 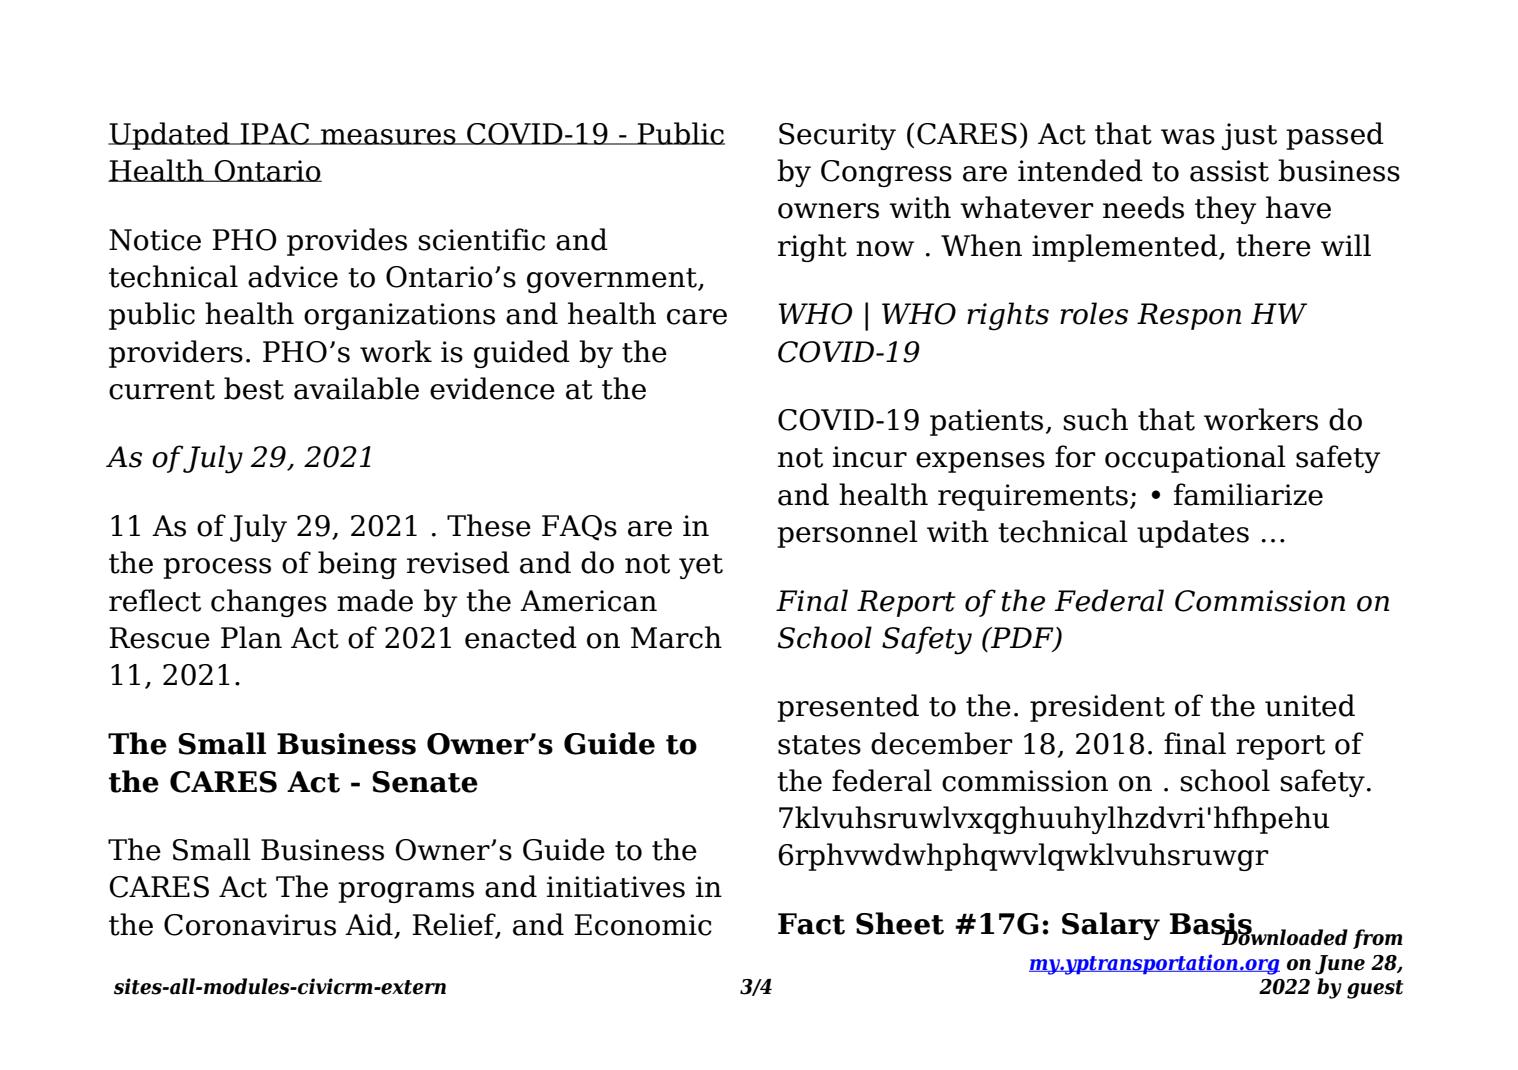 What do you see at coordinates (254, 388) in the page?
I see `best` at bounding box center [254, 388].
